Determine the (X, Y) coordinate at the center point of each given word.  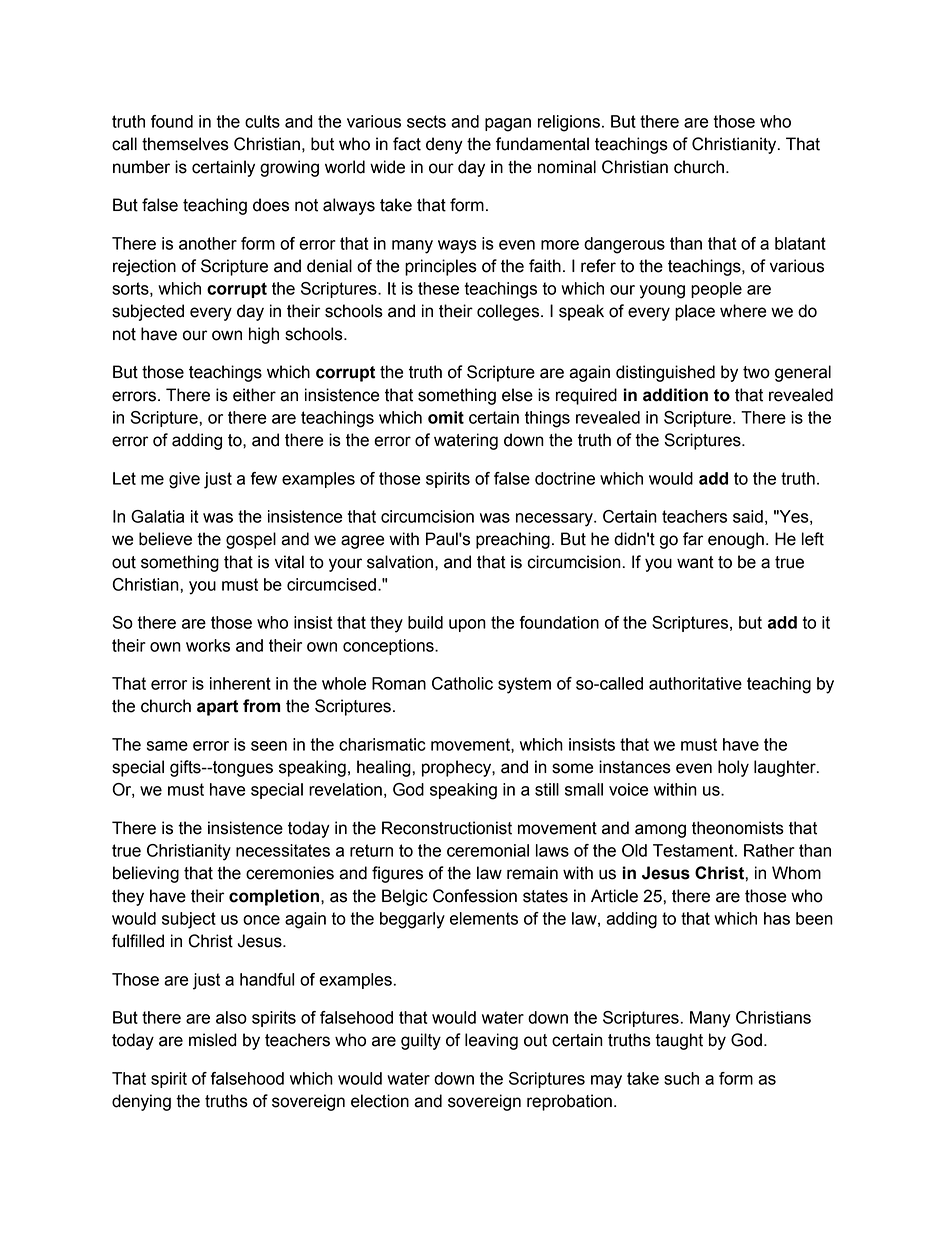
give (184, 480)
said (748, 516)
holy (733, 768)
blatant (800, 243)
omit (446, 417)
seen (269, 746)
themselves (185, 144)
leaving (491, 1041)
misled (212, 1040)
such (681, 1078)
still (547, 789)
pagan (508, 125)
